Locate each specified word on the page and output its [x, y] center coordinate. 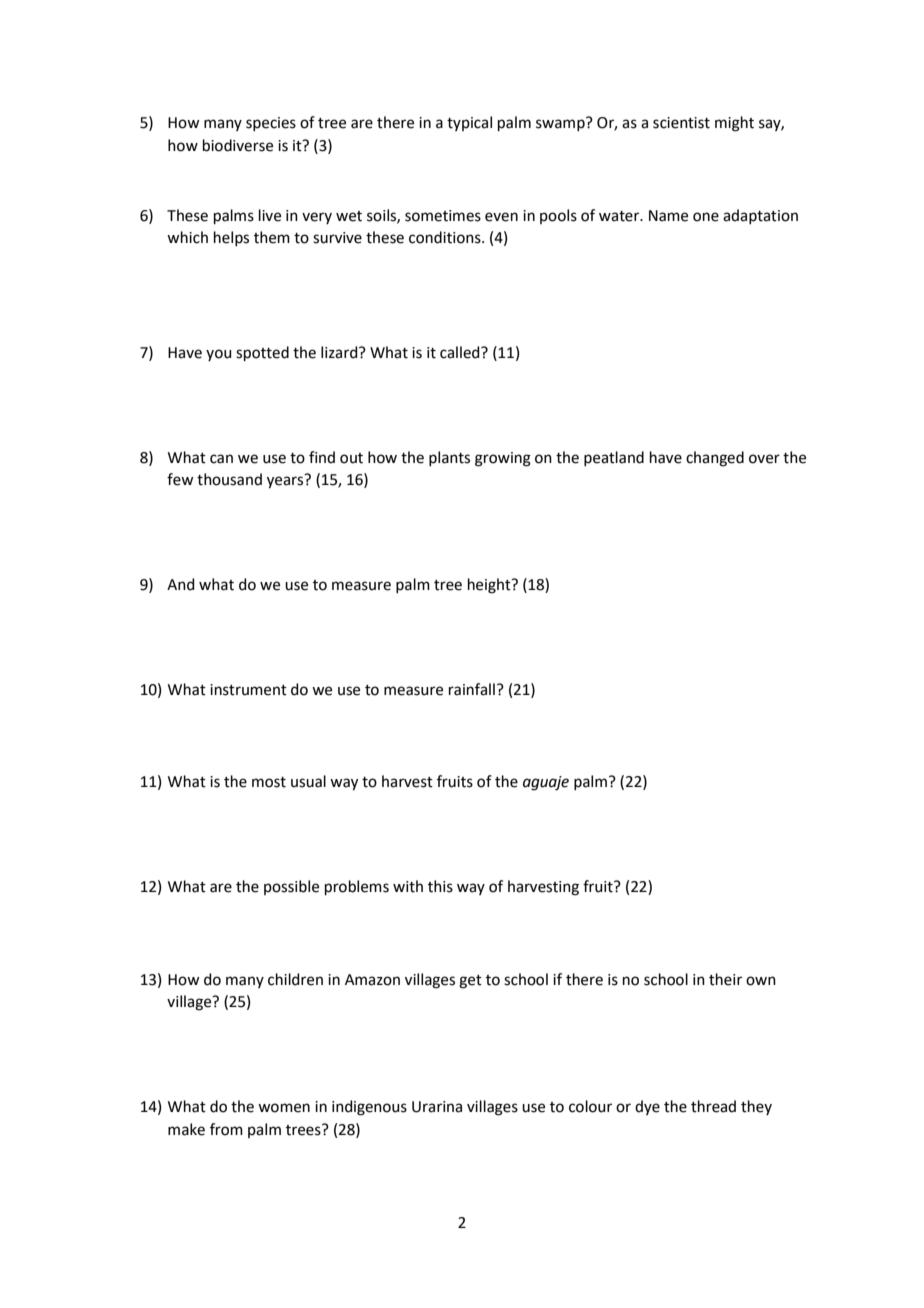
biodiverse [238, 145]
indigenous [369, 1108]
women [284, 1108]
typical [469, 123]
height [490, 586]
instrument [248, 690]
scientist [681, 123]
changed [715, 459]
